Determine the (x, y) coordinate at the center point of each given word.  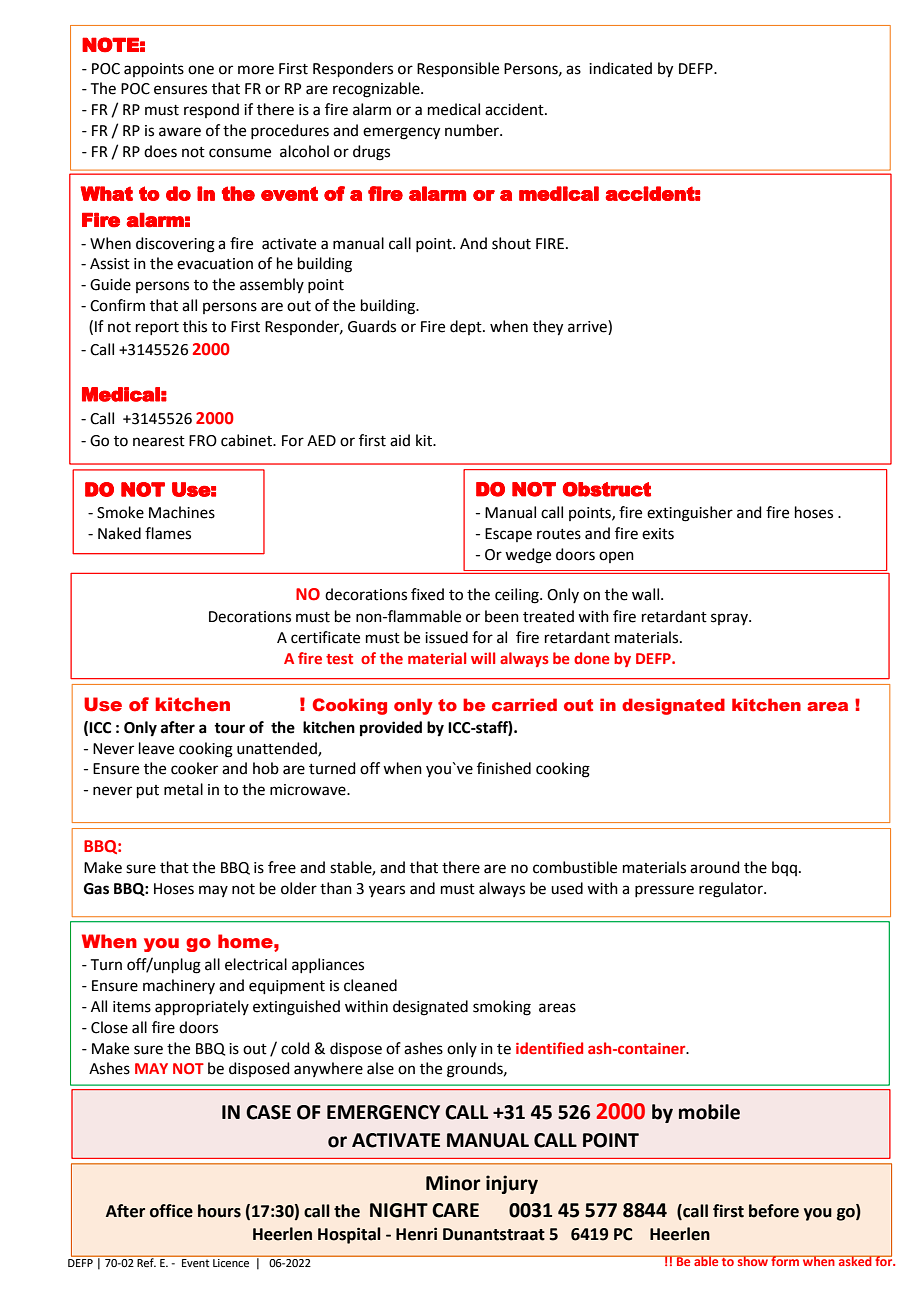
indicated (620, 68)
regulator (732, 890)
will (483, 658)
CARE (455, 1210)
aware (180, 132)
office (171, 1211)
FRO (203, 441)
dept (467, 327)
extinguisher (690, 514)
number (473, 130)
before (774, 1211)
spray (730, 619)
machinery (179, 986)
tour (229, 728)
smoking (502, 1008)
